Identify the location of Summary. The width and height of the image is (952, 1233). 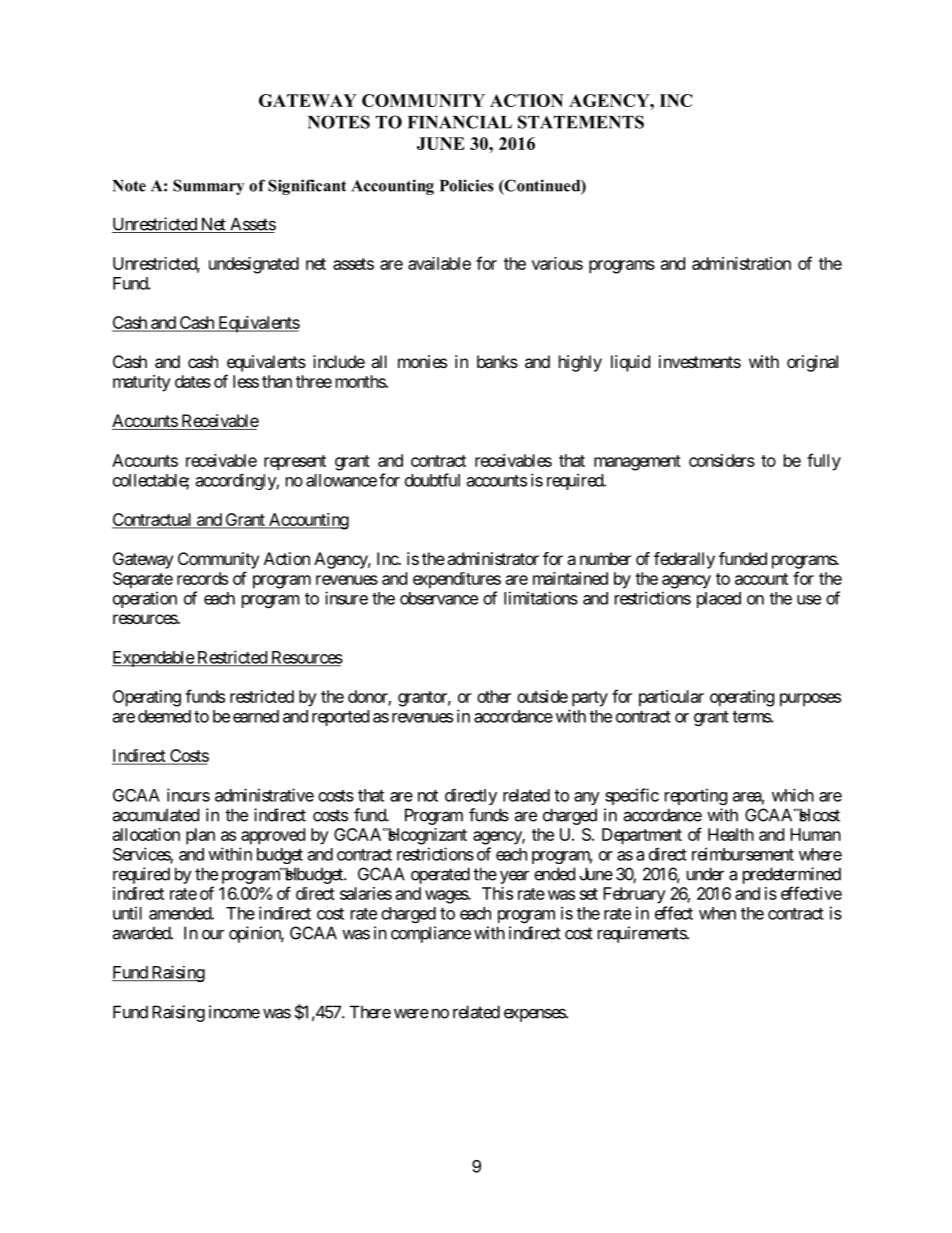
(208, 187).
